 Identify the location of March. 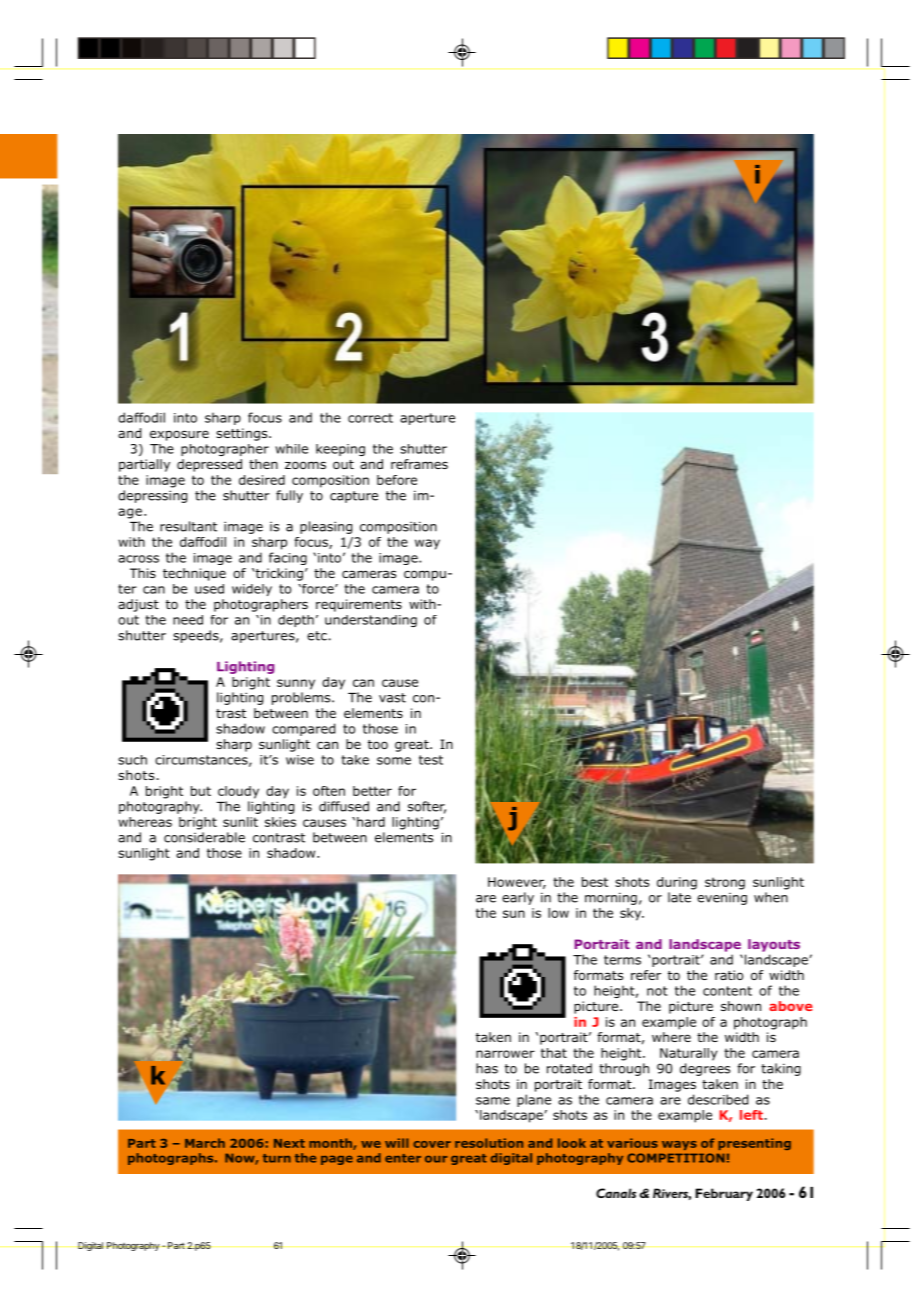
(205, 1143).
